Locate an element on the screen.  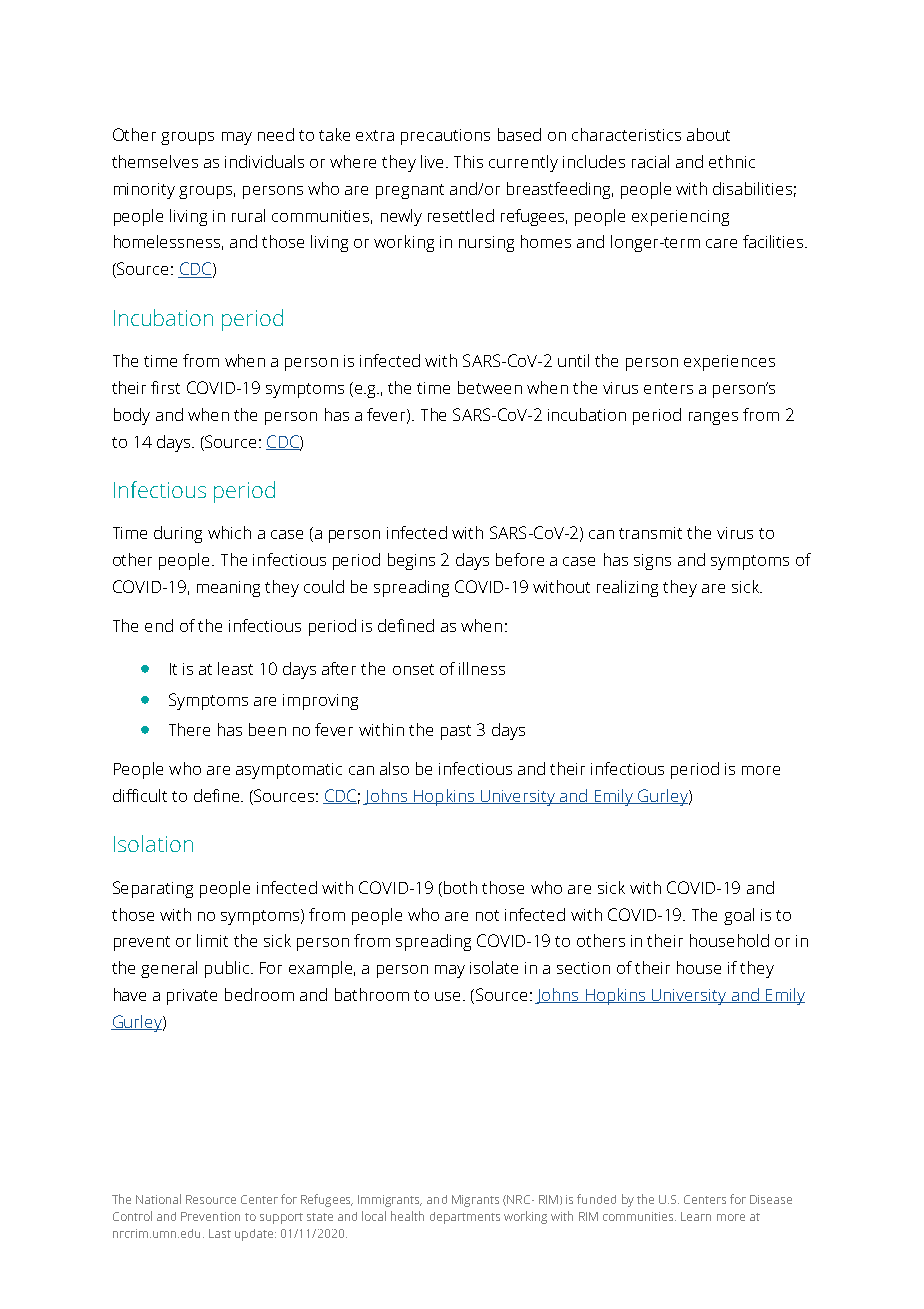
realizing is located at coordinates (627, 588).
